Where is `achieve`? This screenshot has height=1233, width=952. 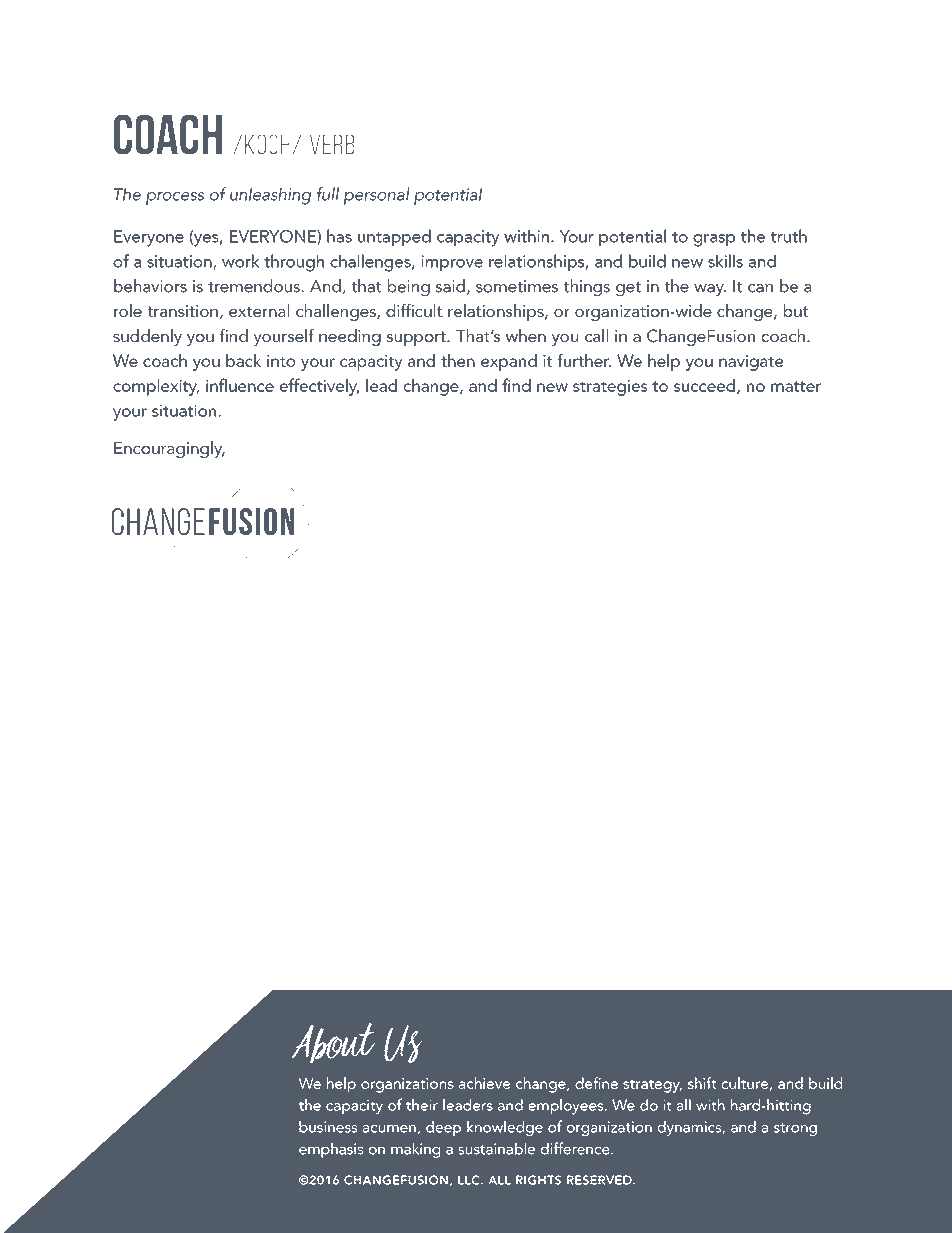
achieve is located at coordinates (484, 1083).
